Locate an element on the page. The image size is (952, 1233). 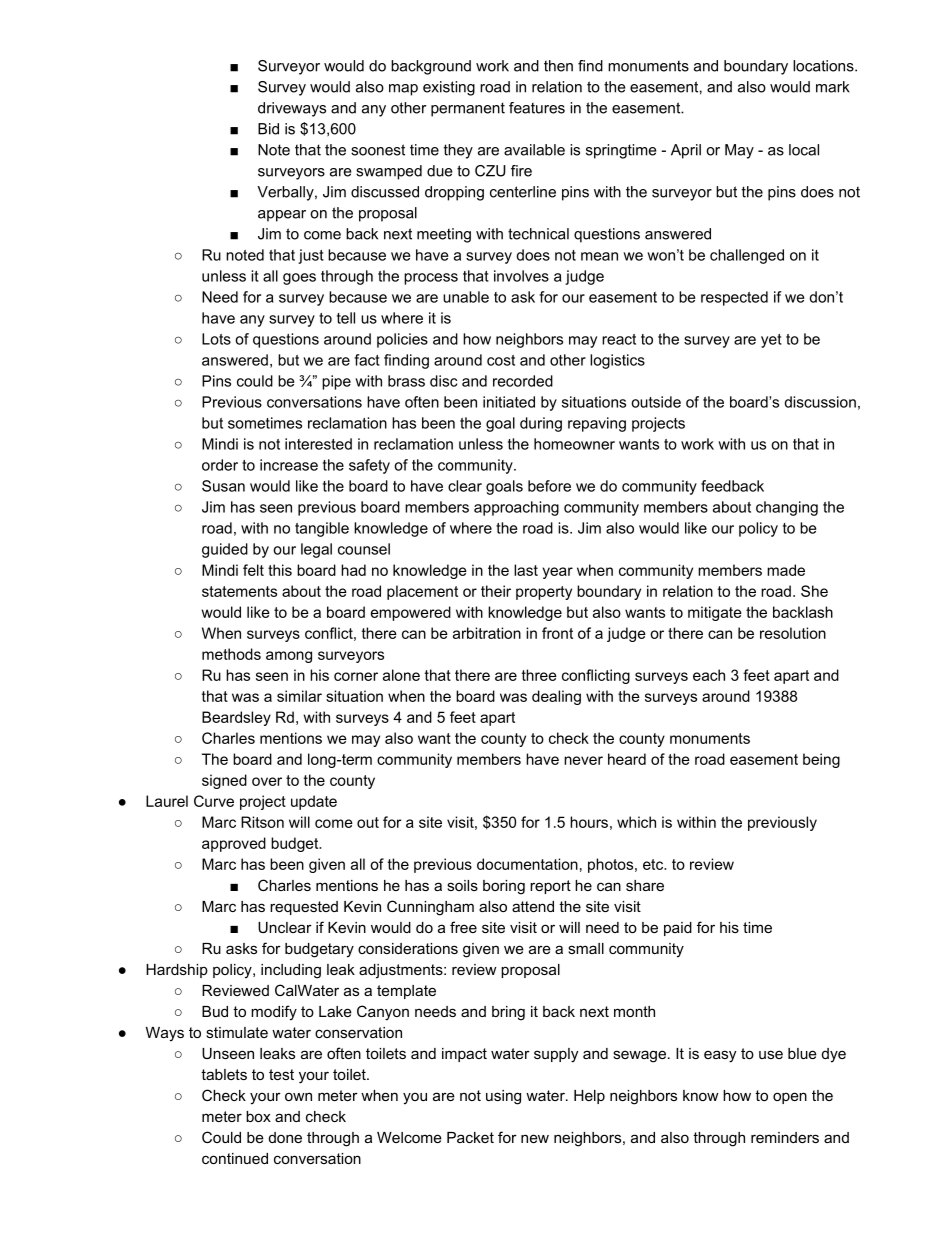
Packet is located at coordinates (470, 1137).
